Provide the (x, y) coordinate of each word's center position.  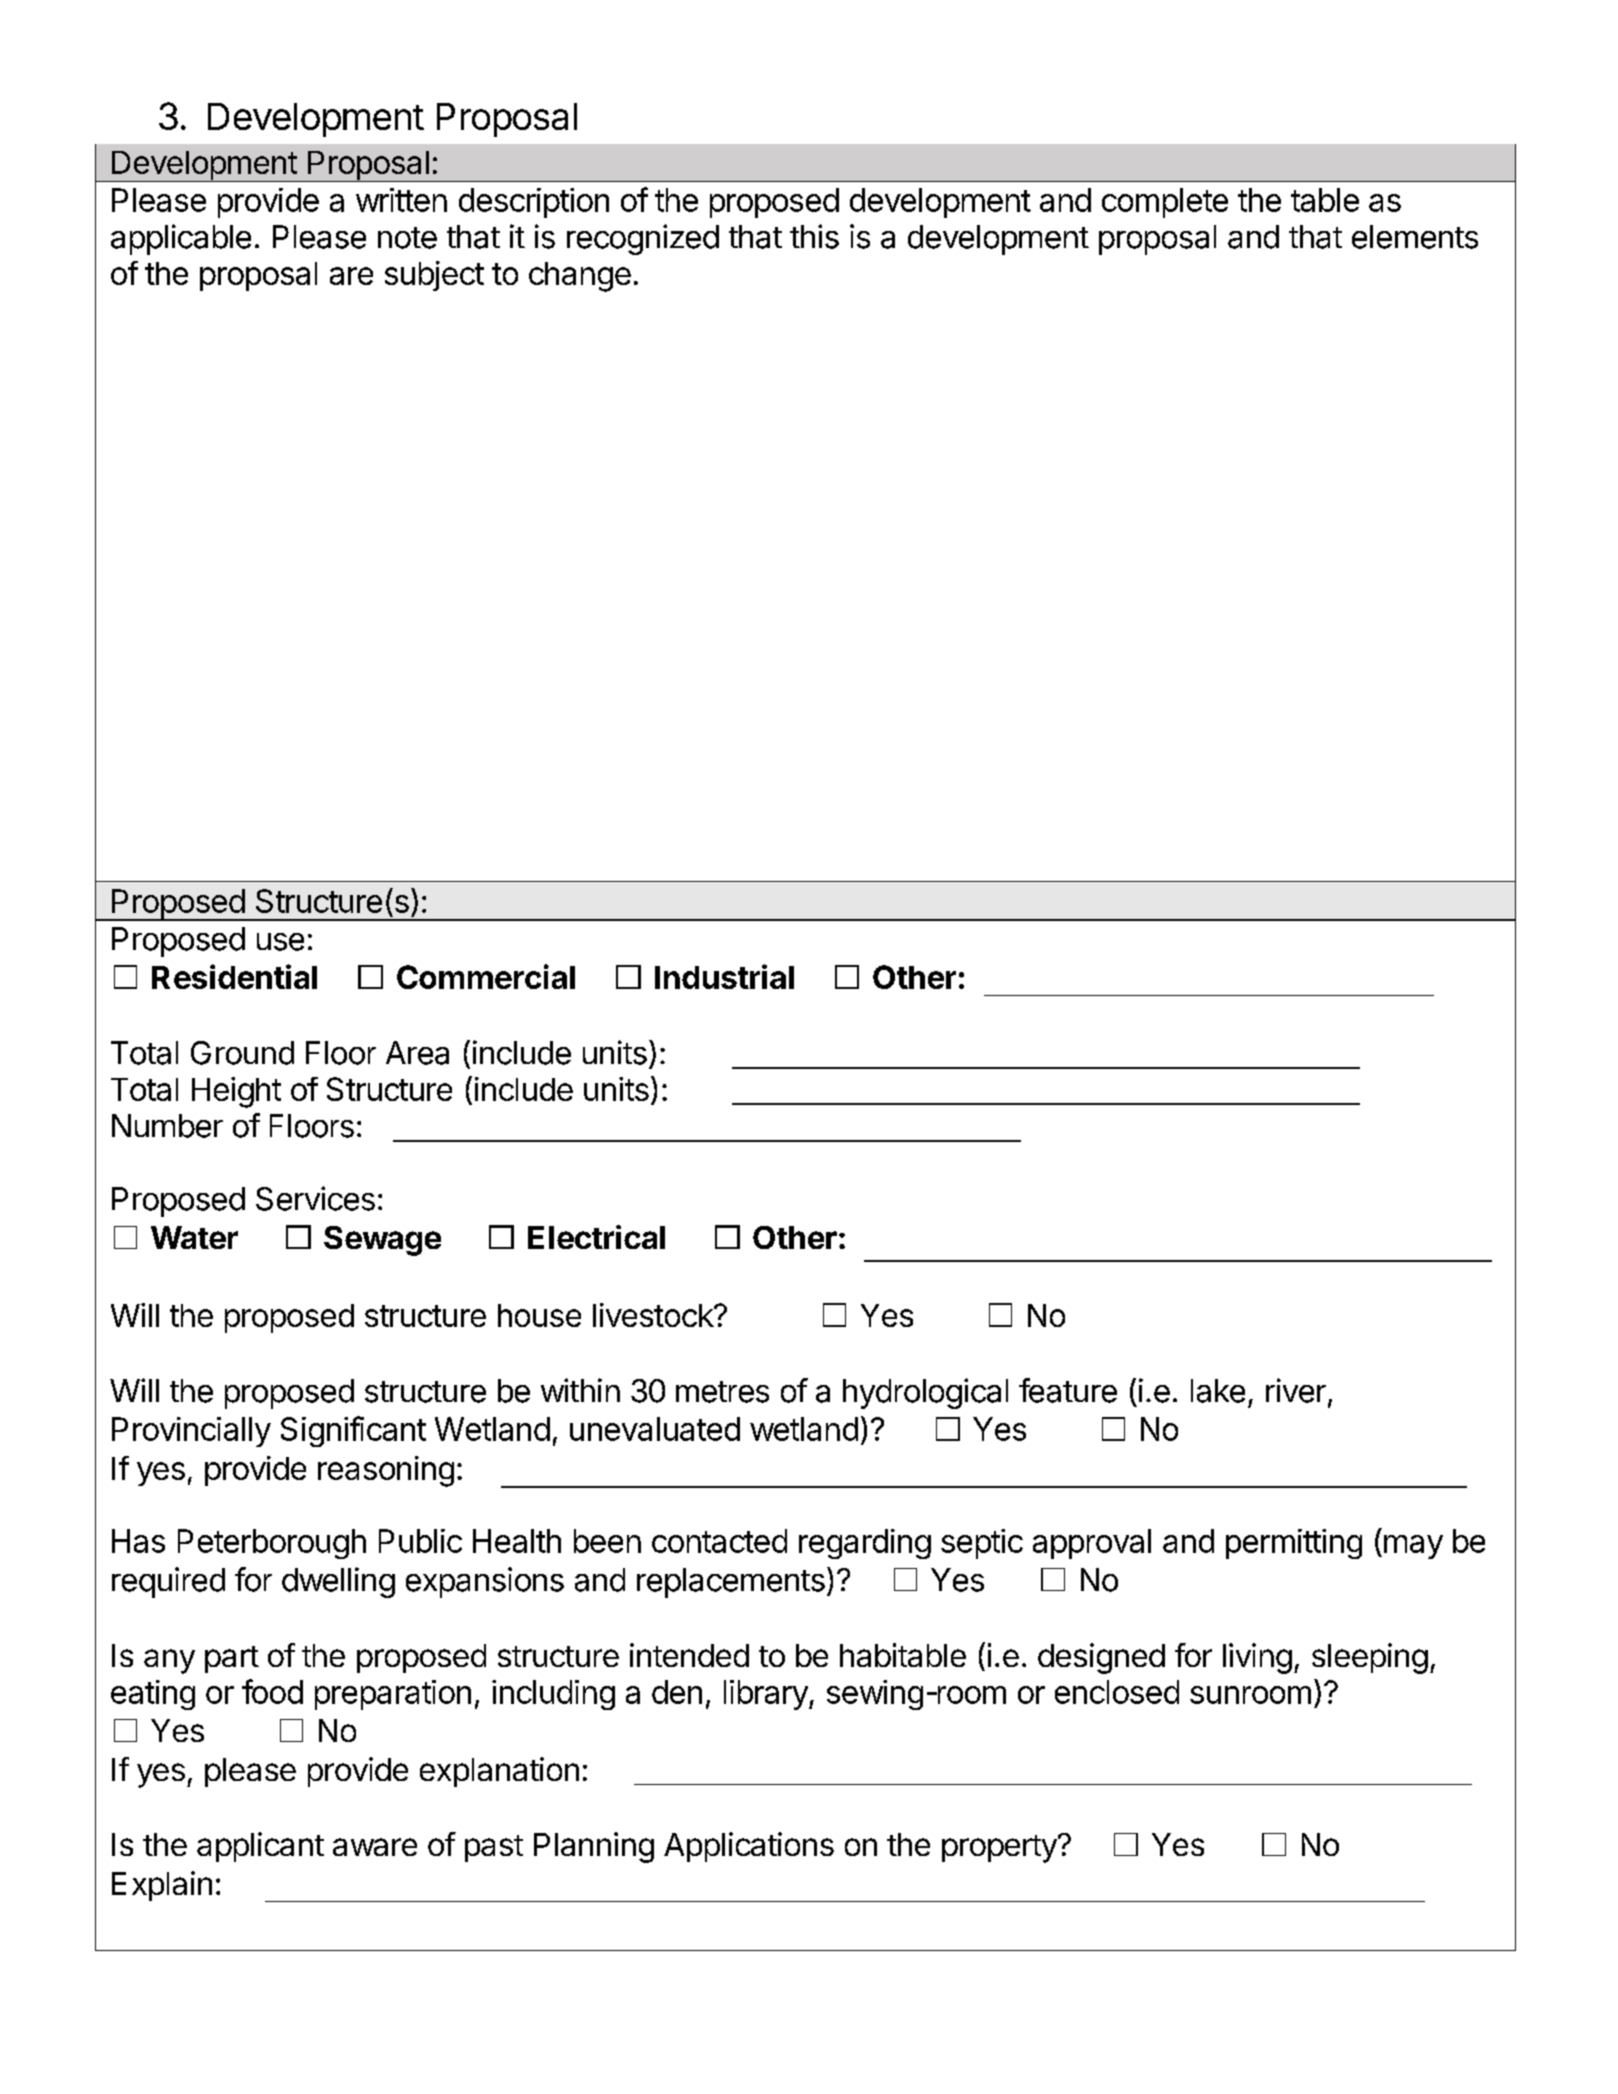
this (814, 236)
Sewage (382, 1241)
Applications (749, 1847)
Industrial (724, 976)
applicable (181, 239)
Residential (234, 976)
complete (1165, 203)
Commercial (486, 976)
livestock (654, 1315)
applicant (260, 1847)
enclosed (1117, 1692)
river (1296, 1390)
